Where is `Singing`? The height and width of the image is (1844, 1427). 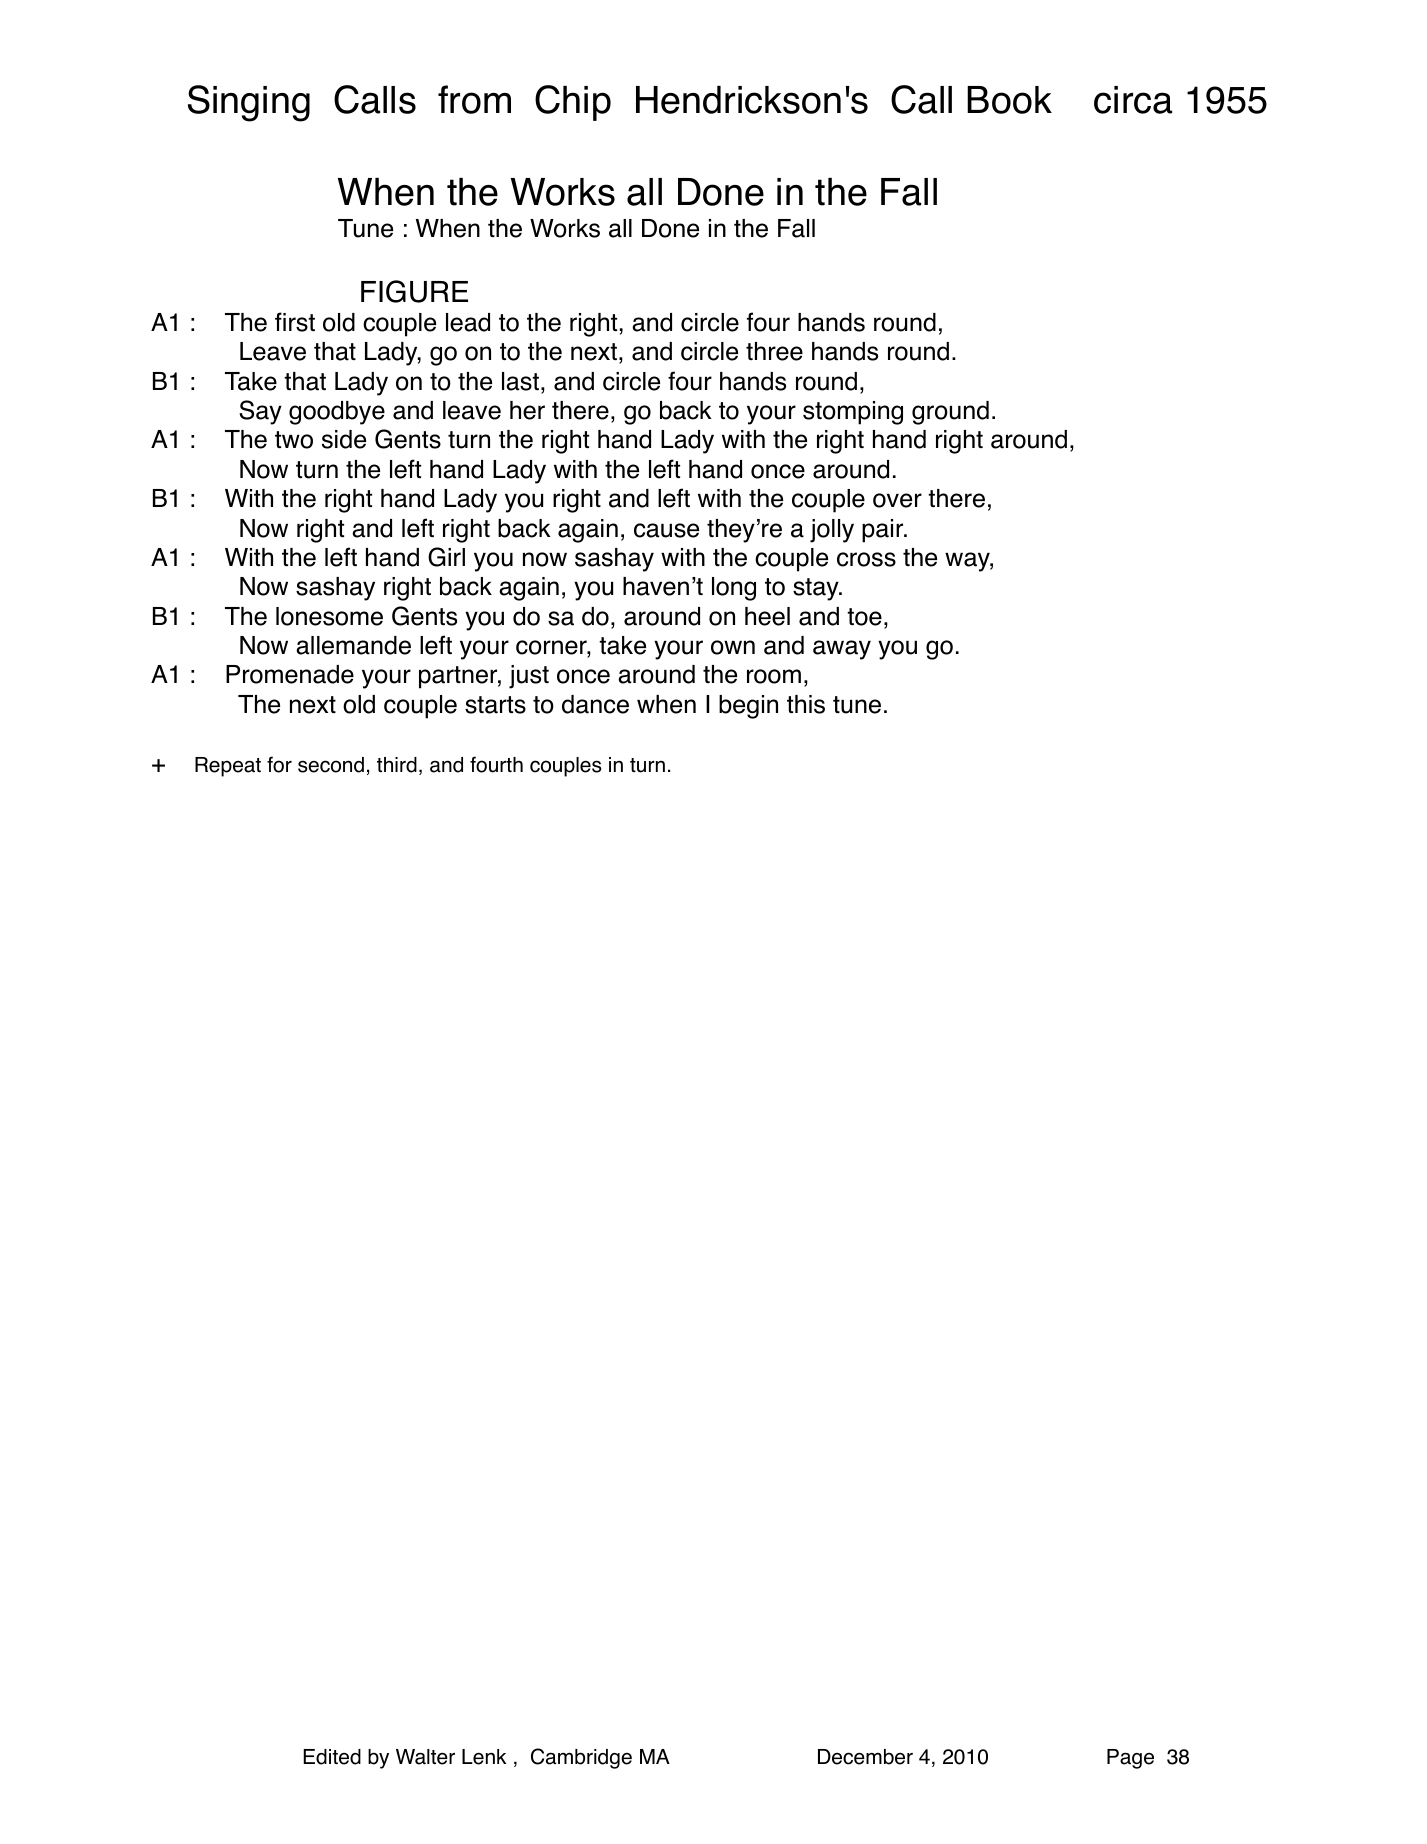
Singing is located at coordinates (249, 103).
